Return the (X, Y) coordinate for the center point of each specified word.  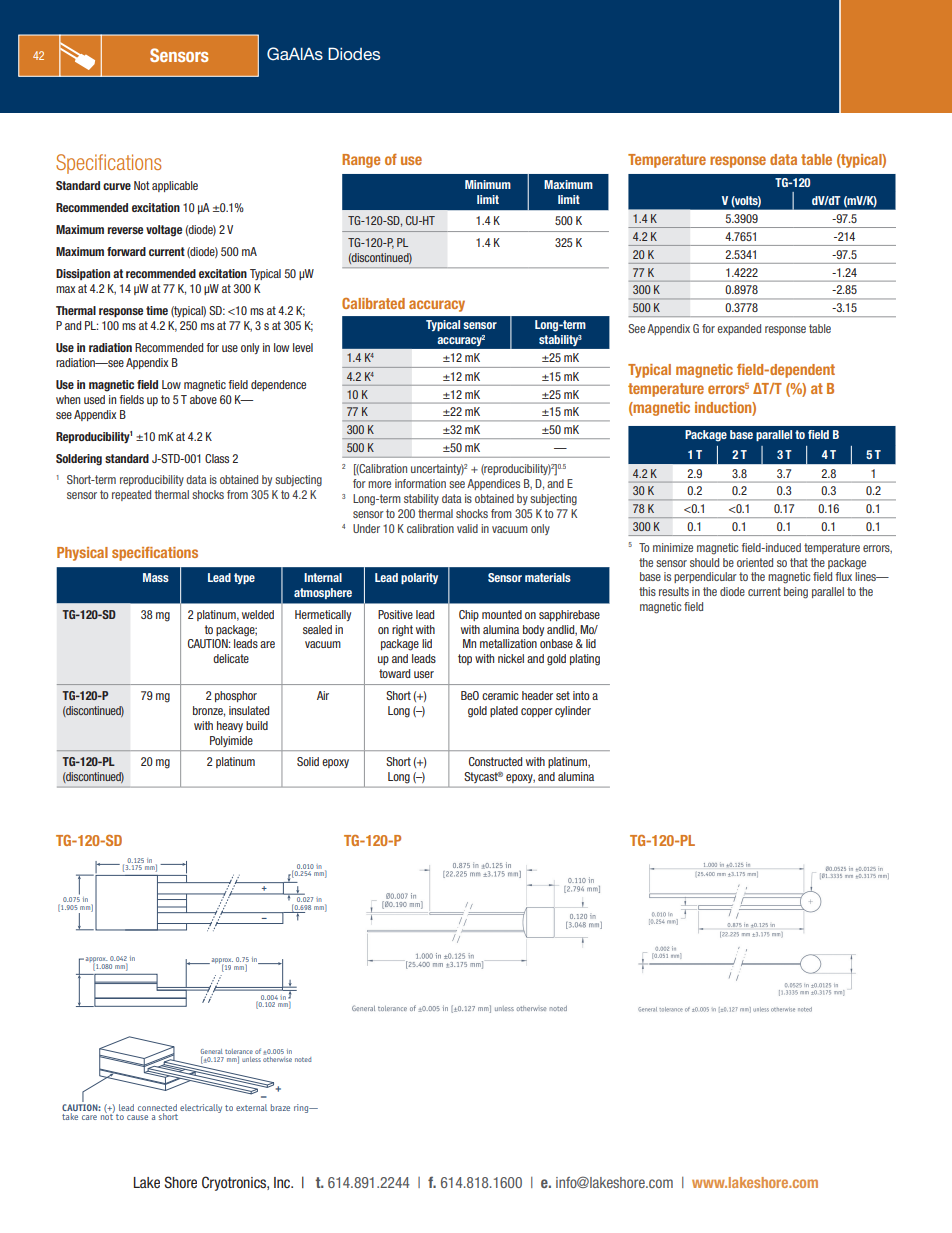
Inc (283, 1182)
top (465, 659)
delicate (231, 658)
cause (137, 1117)
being (796, 593)
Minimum (488, 184)
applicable (175, 186)
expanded (739, 329)
